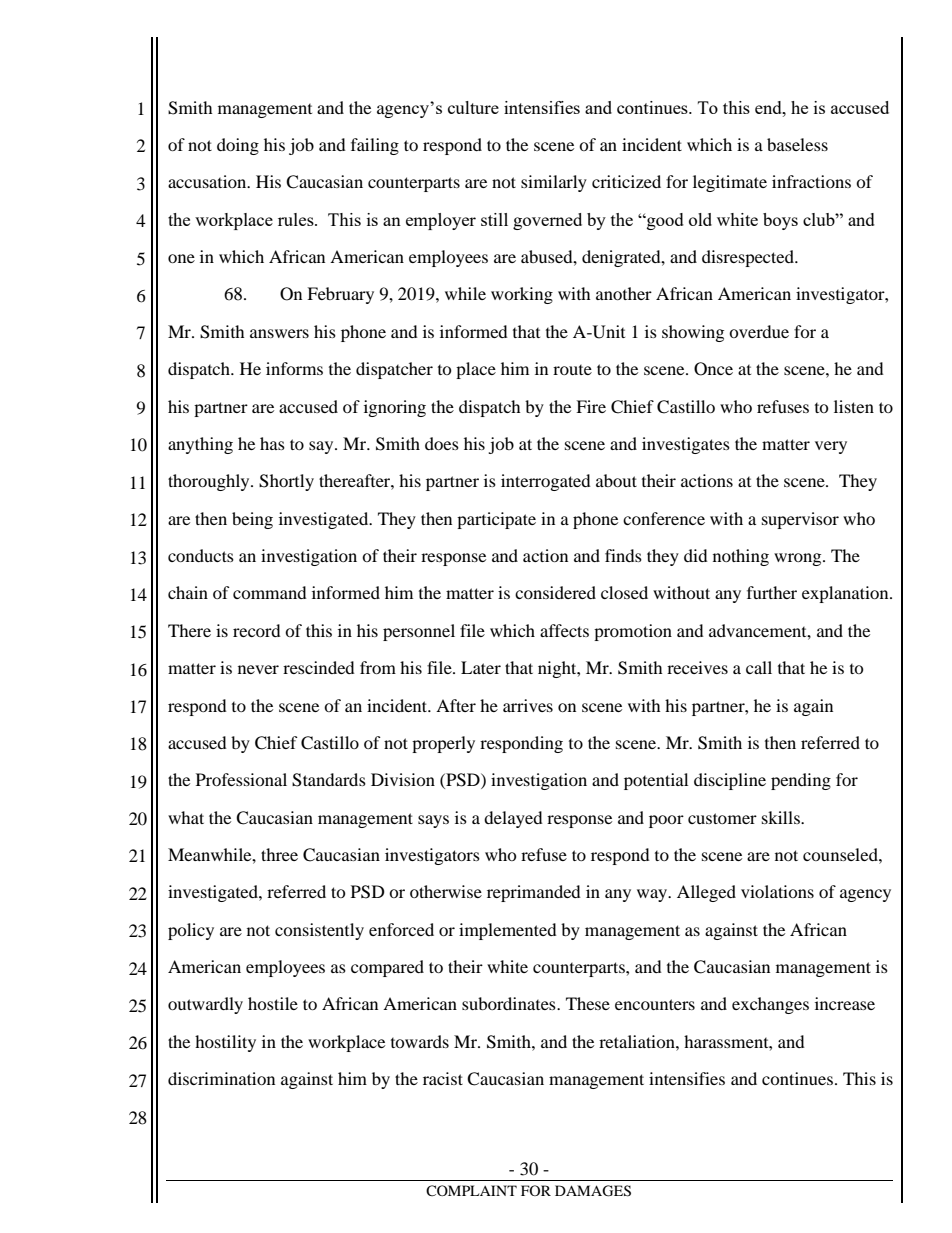 This screenshot has width=952, height=1233. Describe the element at coordinates (238, 146) in the screenshot. I see `doing` at that location.
